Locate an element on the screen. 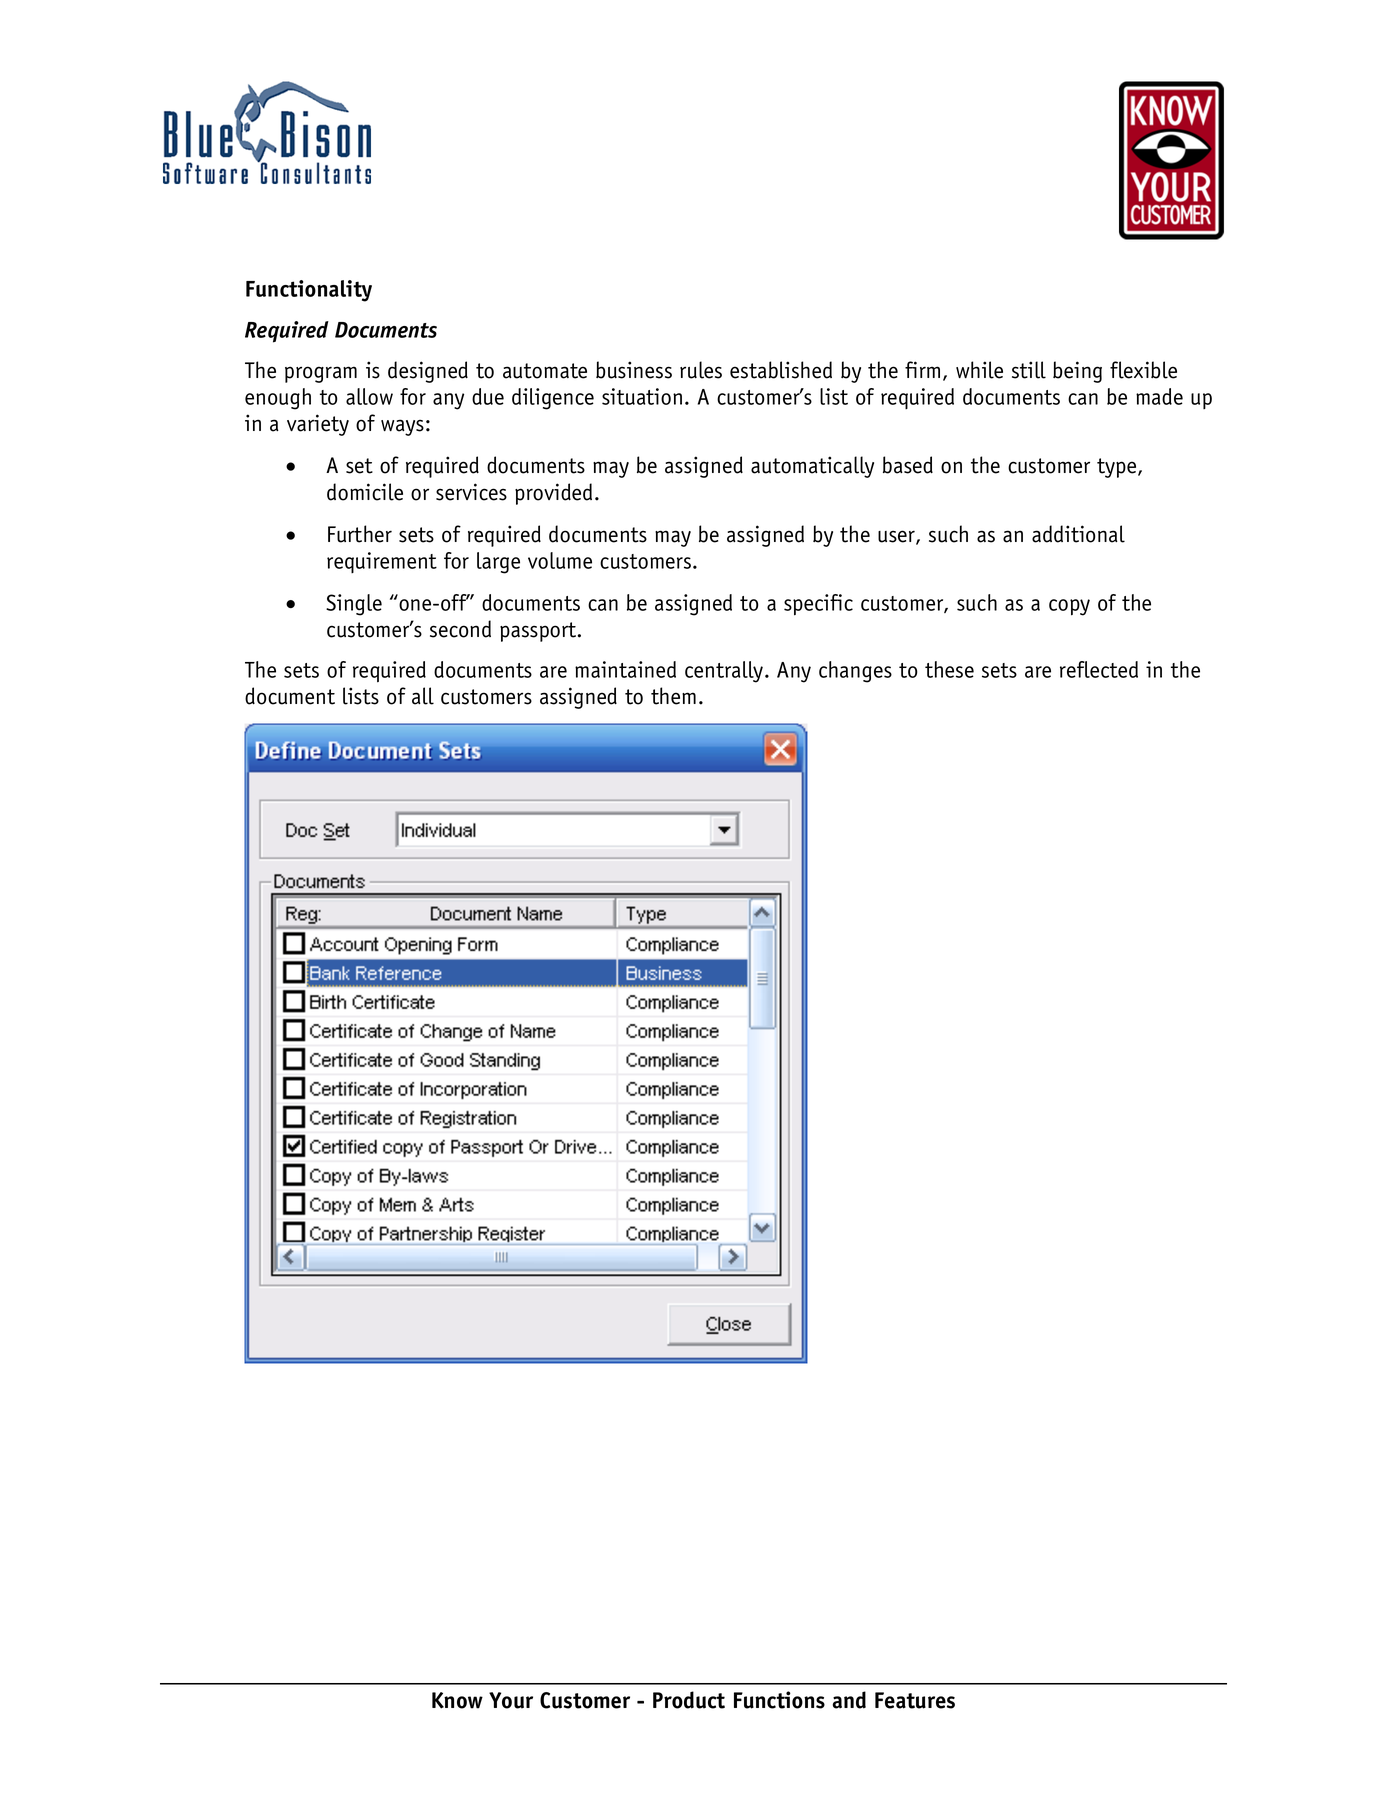 Image resolution: width=1387 pixels, height=1796 pixels. second is located at coordinates (460, 629).
